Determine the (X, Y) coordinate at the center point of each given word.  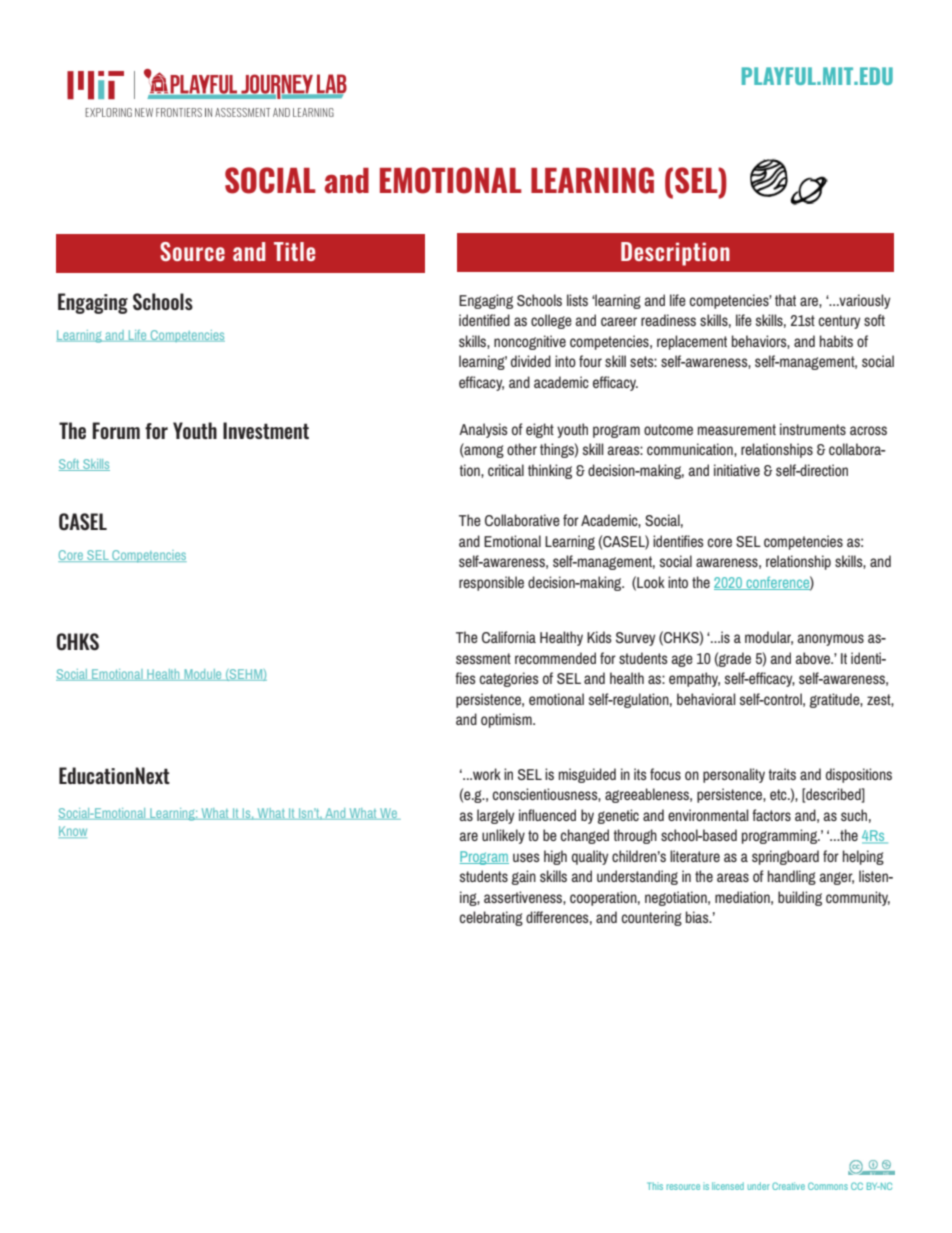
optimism (507, 720)
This (655, 1186)
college (551, 321)
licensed (728, 1186)
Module (203, 675)
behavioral (706, 699)
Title (294, 251)
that (785, 300)
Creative (788, 1186)
